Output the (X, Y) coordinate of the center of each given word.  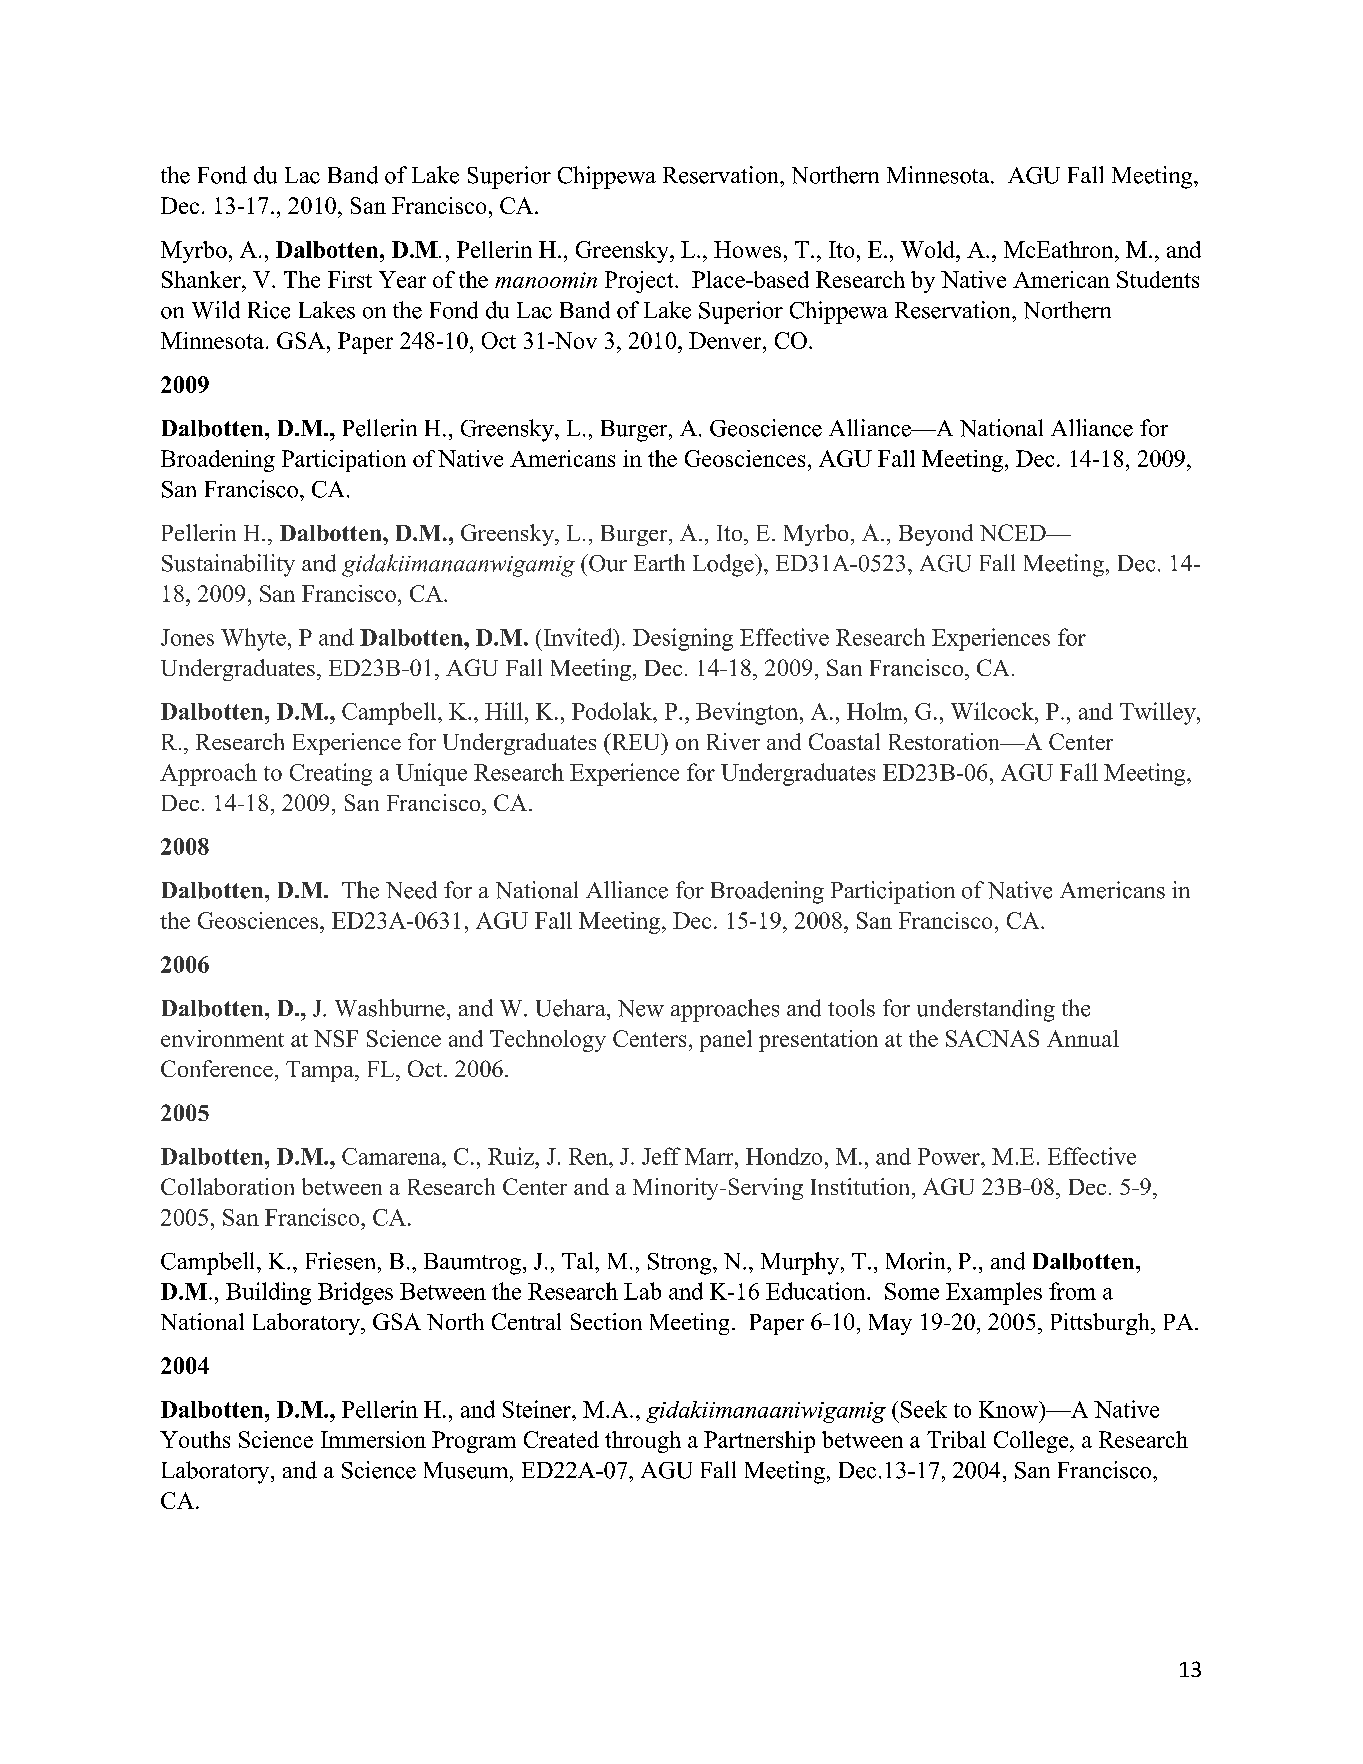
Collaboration (227, 1186)
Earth (659, 562)
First (350, 279)
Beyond (936, 535)
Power (950, 1156)
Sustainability (228, 565)
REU (636, 741)
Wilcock (993, 711)
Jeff (661, 1156)
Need (411, 890)
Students (1158, 279)
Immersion (373, 1439)
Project (640, 282)
